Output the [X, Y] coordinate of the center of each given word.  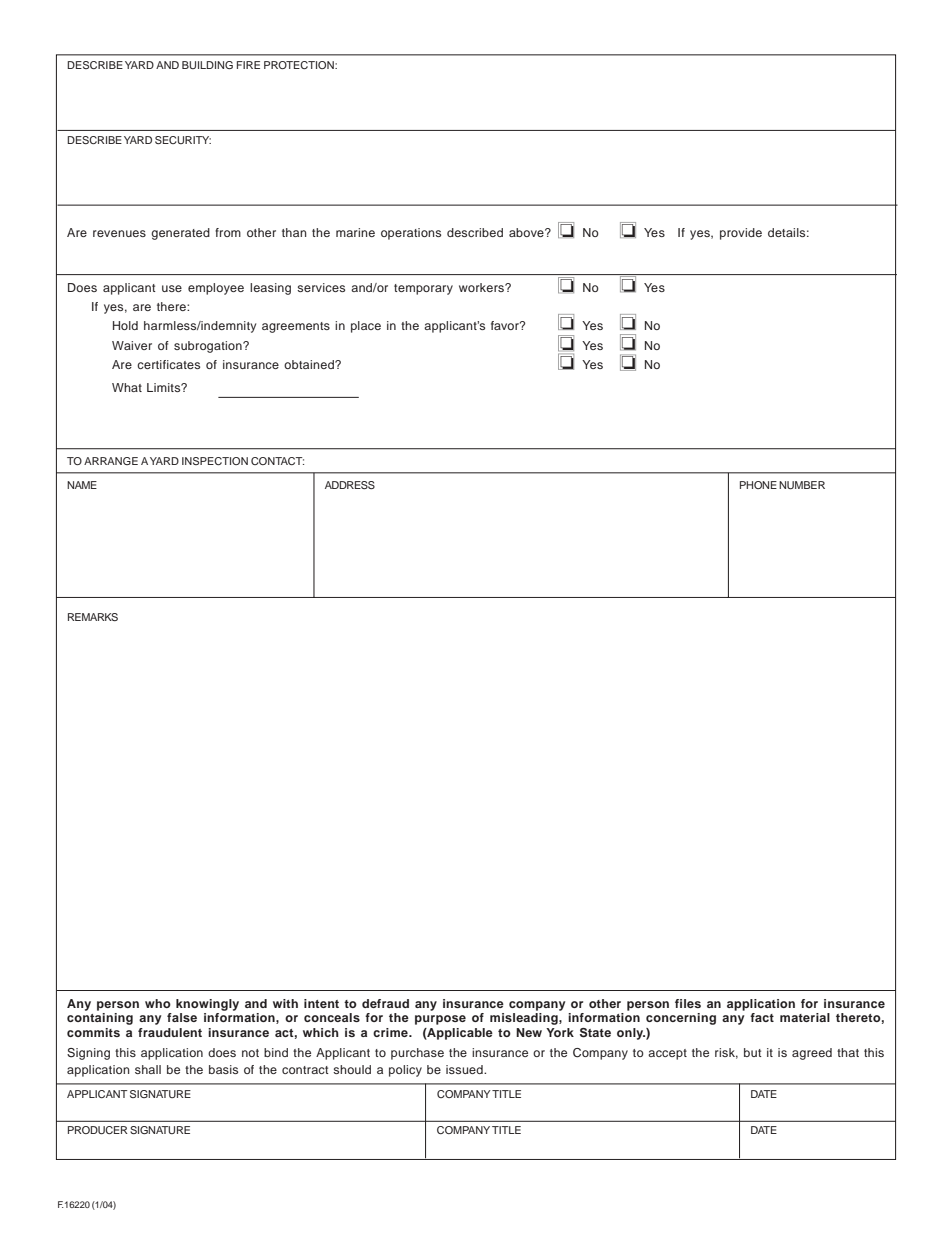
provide [741, 234]
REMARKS [93, 617]
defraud [385, 1003]
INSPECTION [215, 461]
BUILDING [207, 65]
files [688, 1003]
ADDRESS [350, 485]
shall [148, 1069]
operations [411, 234]
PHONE [758, 485]
